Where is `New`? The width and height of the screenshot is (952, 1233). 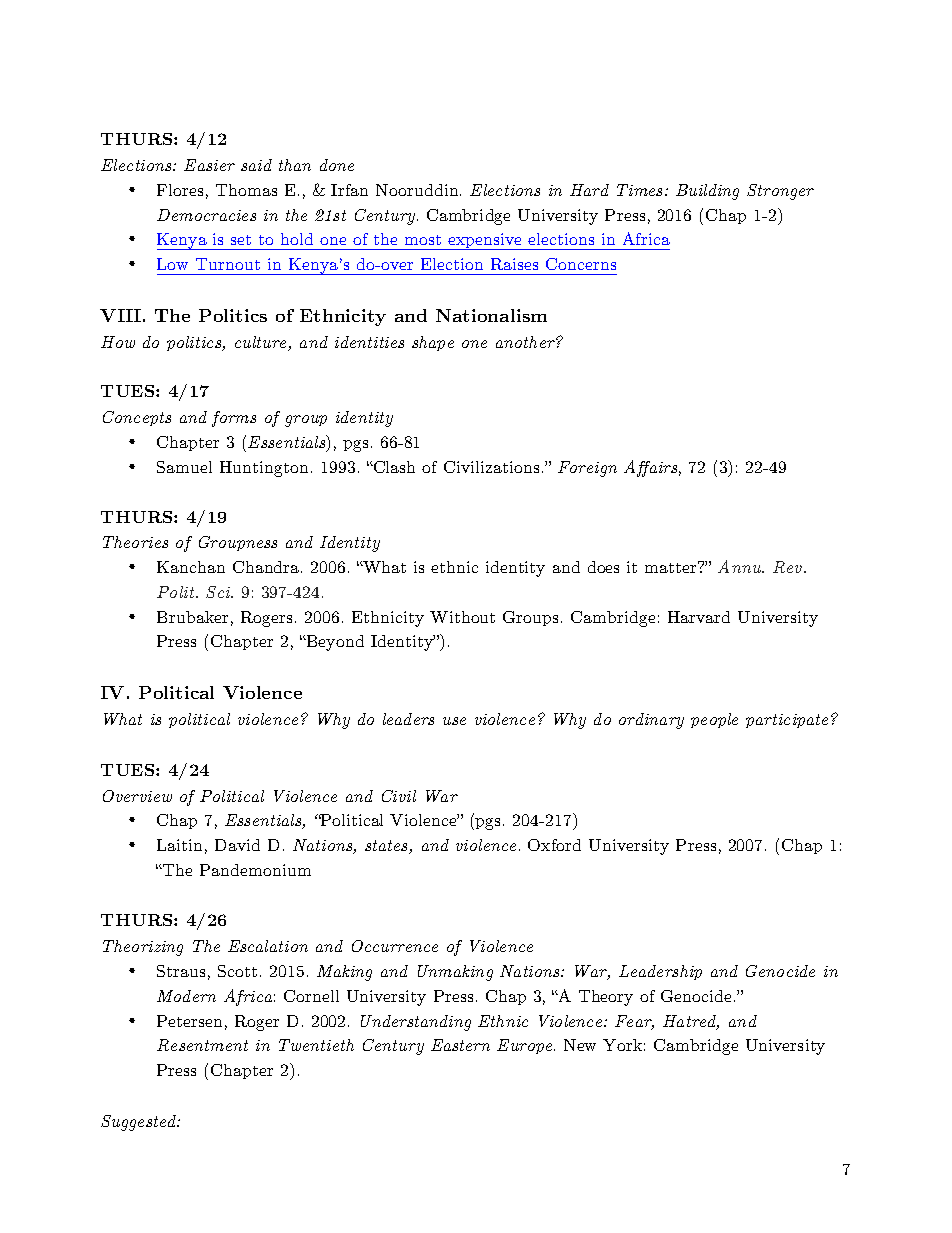 New is located at coordinates (580, 1045).
